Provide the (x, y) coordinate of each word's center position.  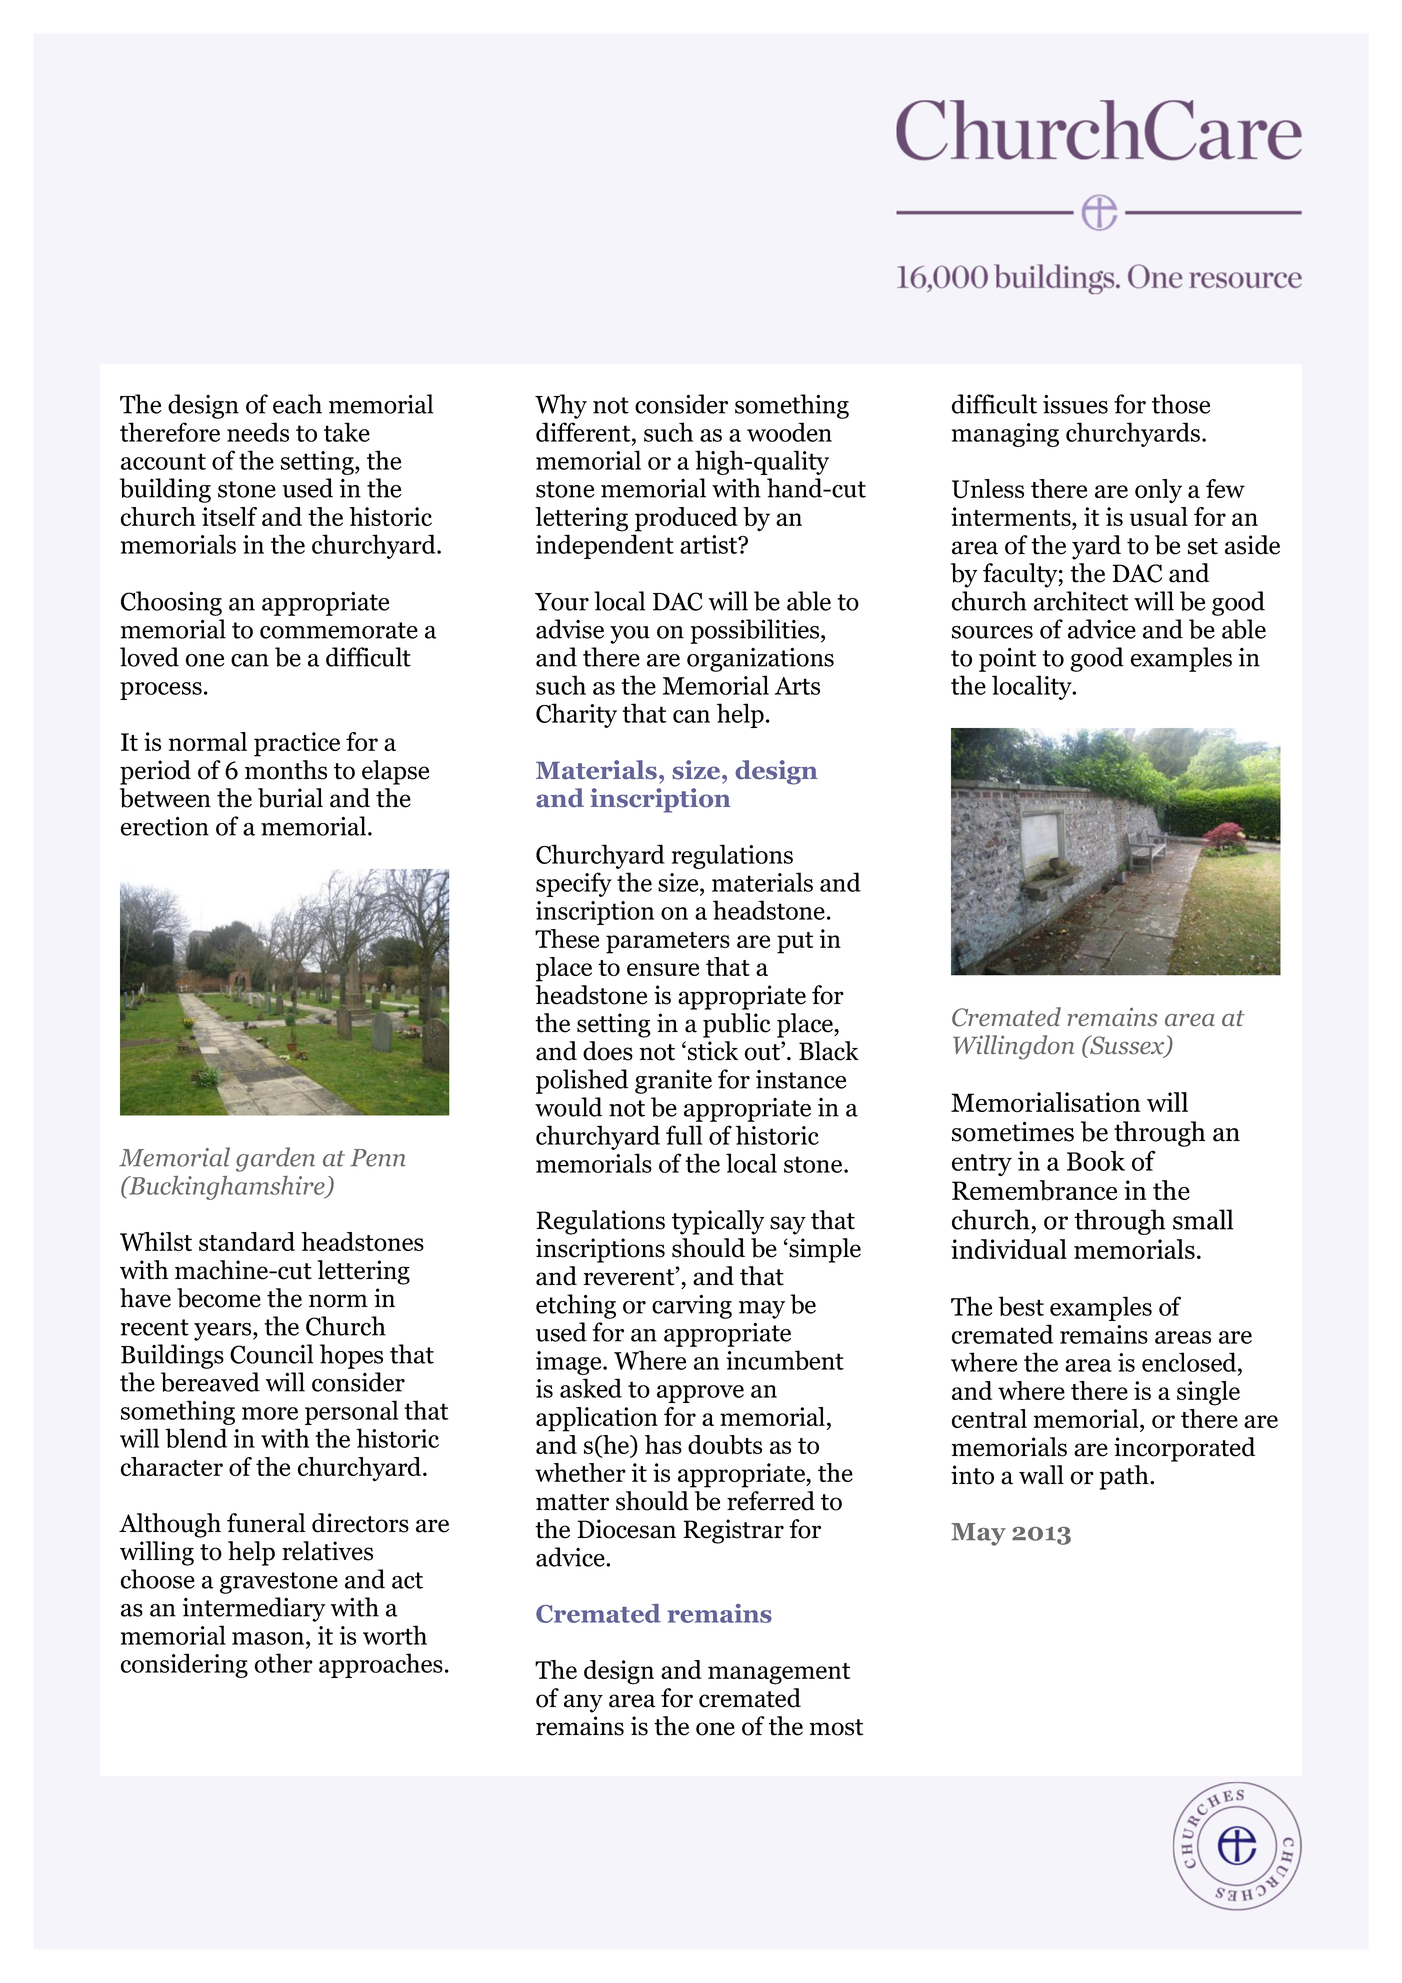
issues (1075, 404)
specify (574, 884)
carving (692, 1306)
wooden (789, 432)
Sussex (1127, 1046)
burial (290, 798)
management (779, 1674)
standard (247, 1241)
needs (258, 432)
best (1021, 1306)
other (283, 1663)
